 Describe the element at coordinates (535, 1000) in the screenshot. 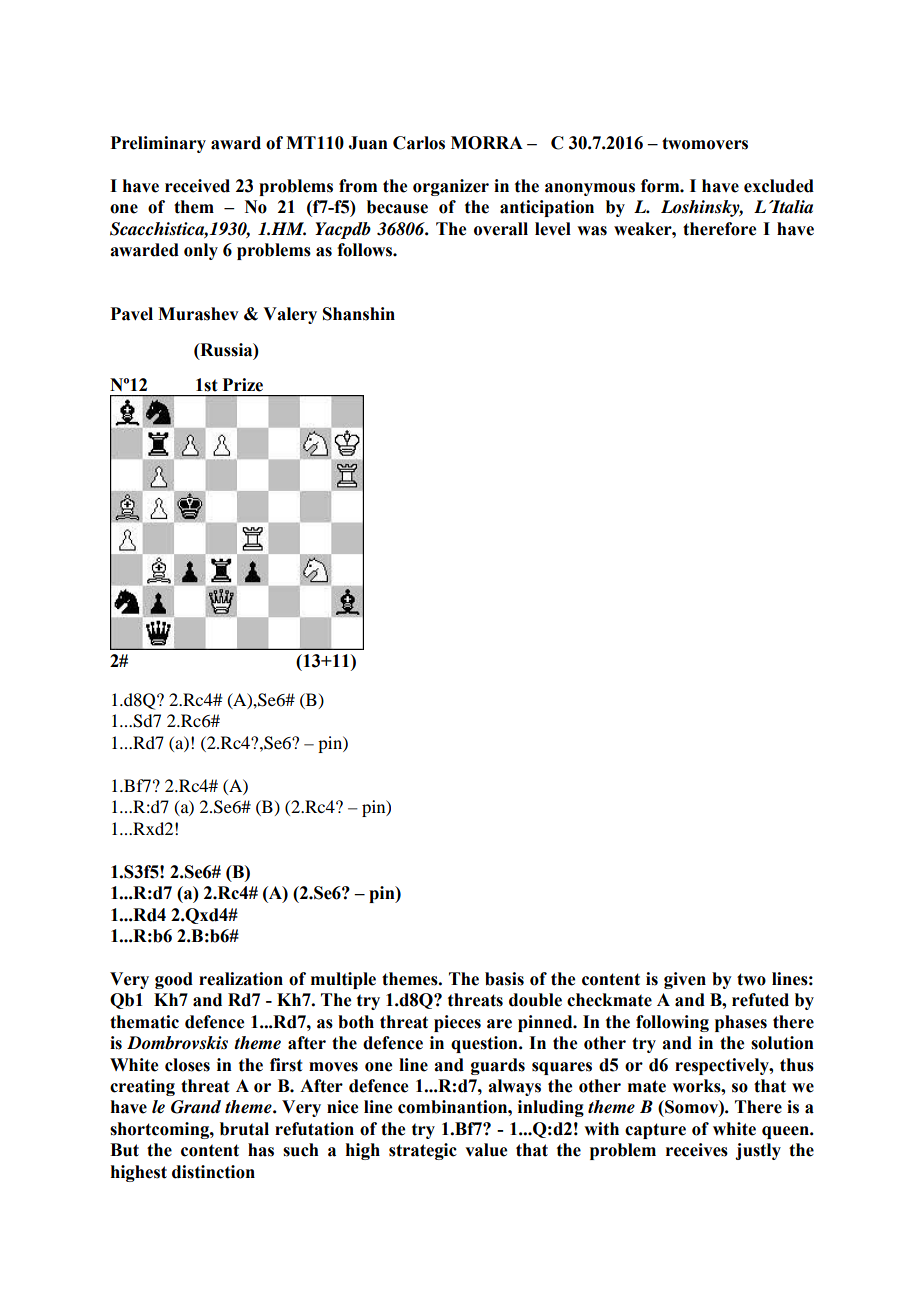

I see `double` at that location.
